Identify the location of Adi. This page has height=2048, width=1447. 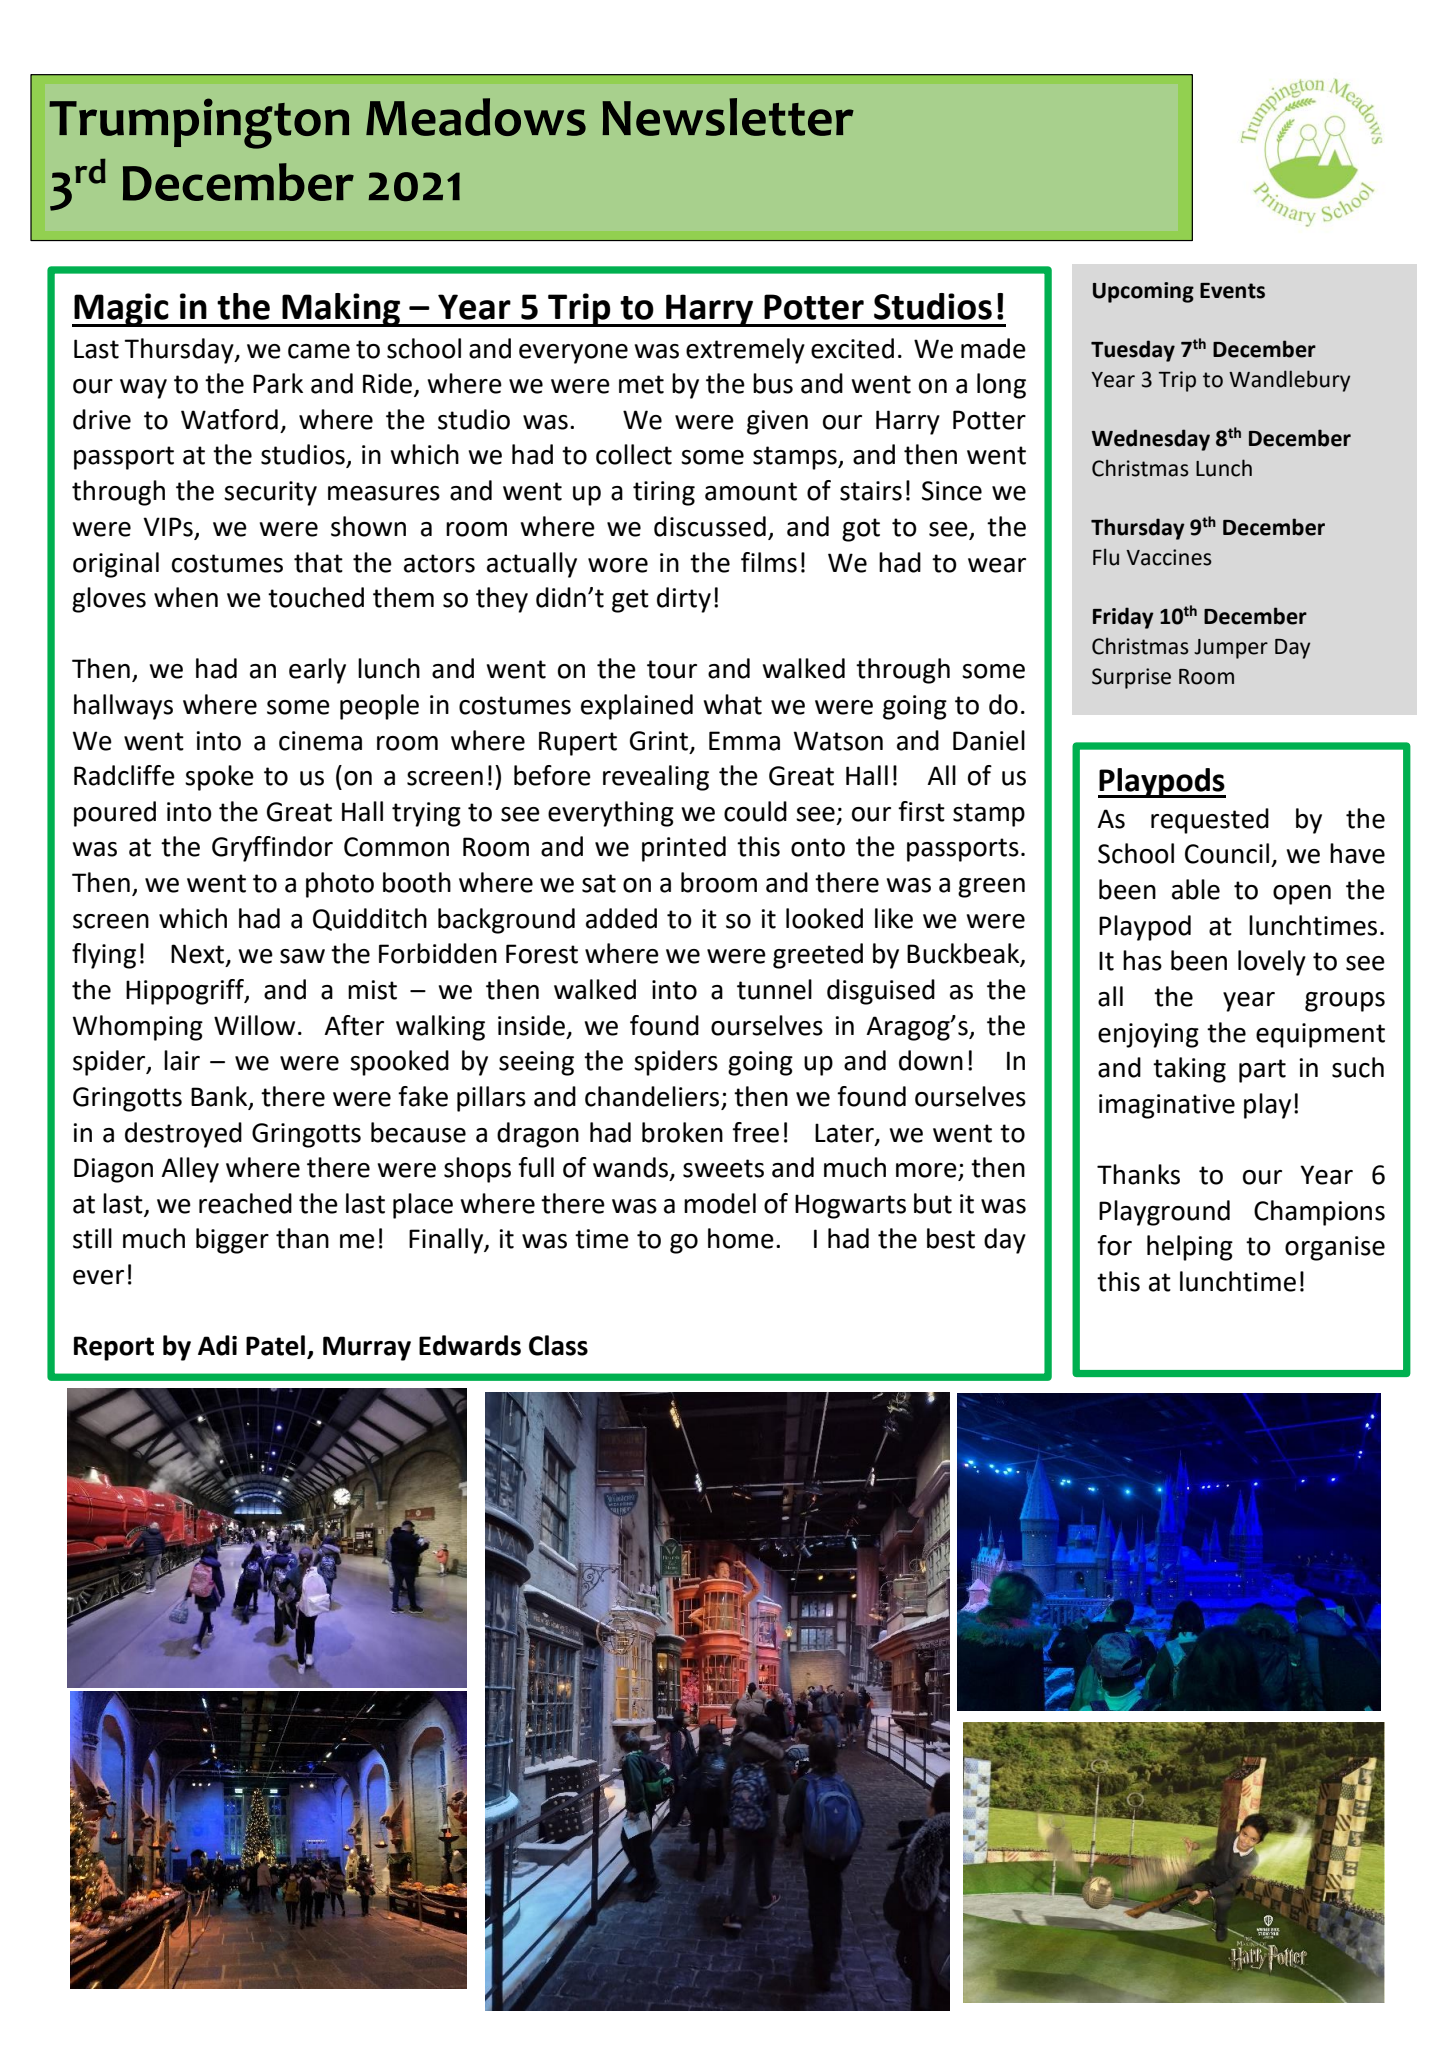
(217, 1345).
